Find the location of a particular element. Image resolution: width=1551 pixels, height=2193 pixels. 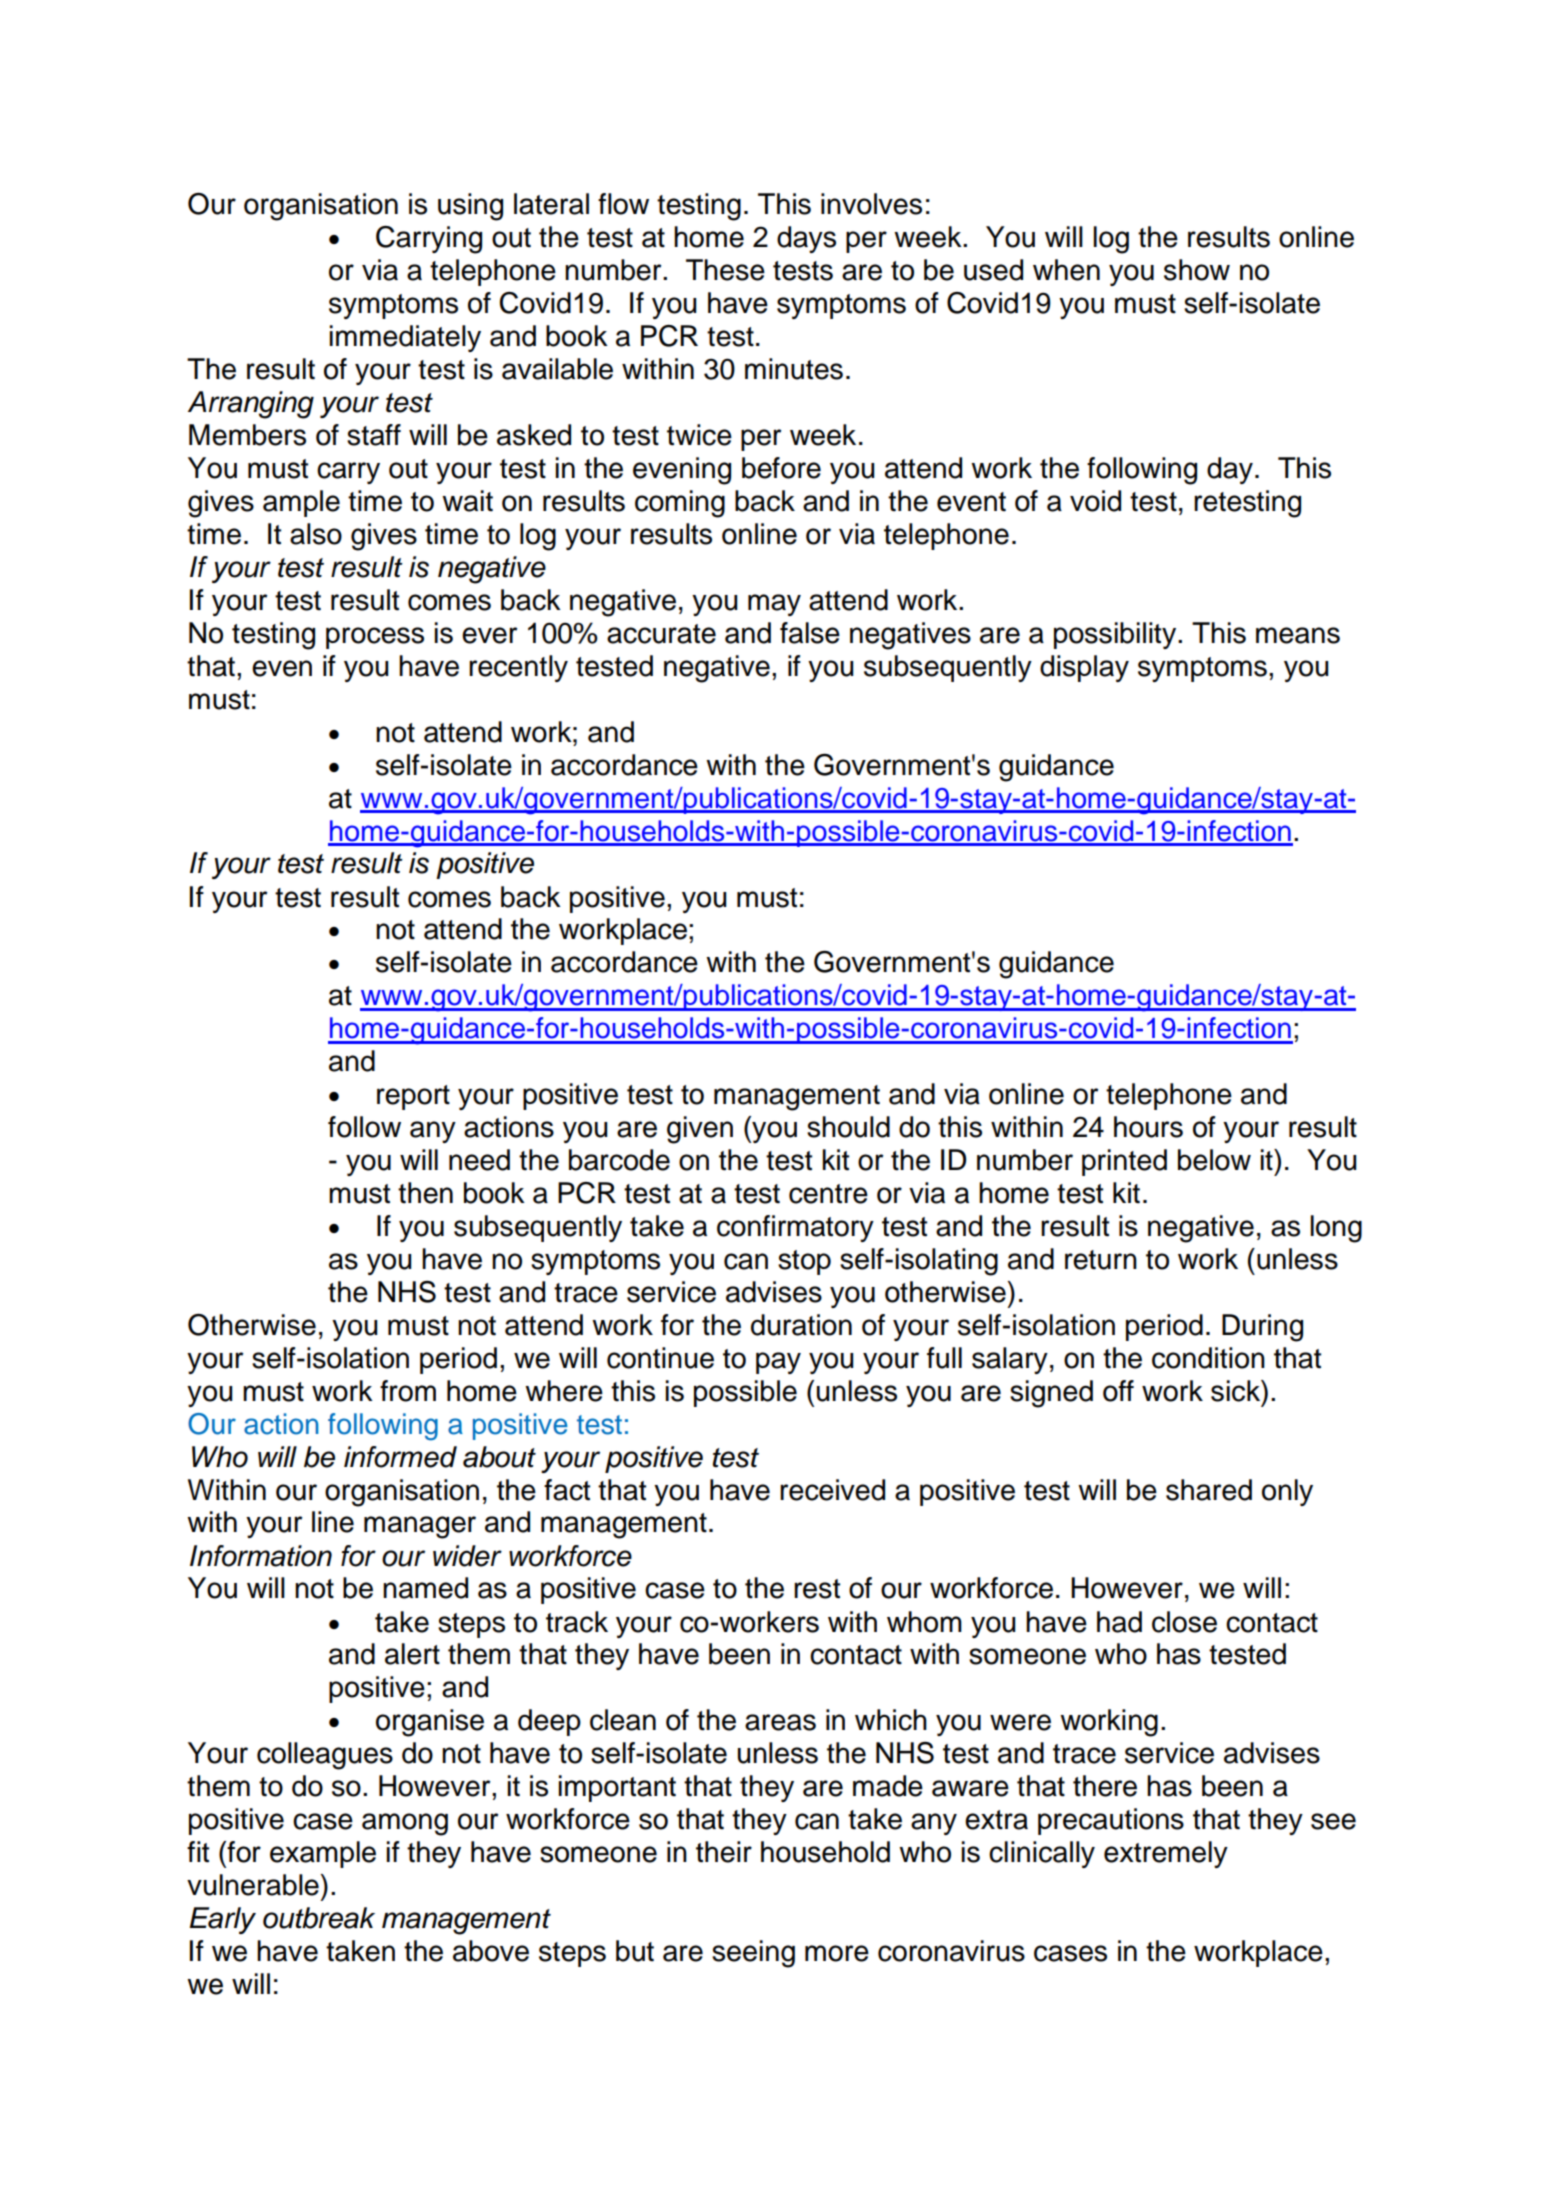

given is located at coordinates (700, 1130).
